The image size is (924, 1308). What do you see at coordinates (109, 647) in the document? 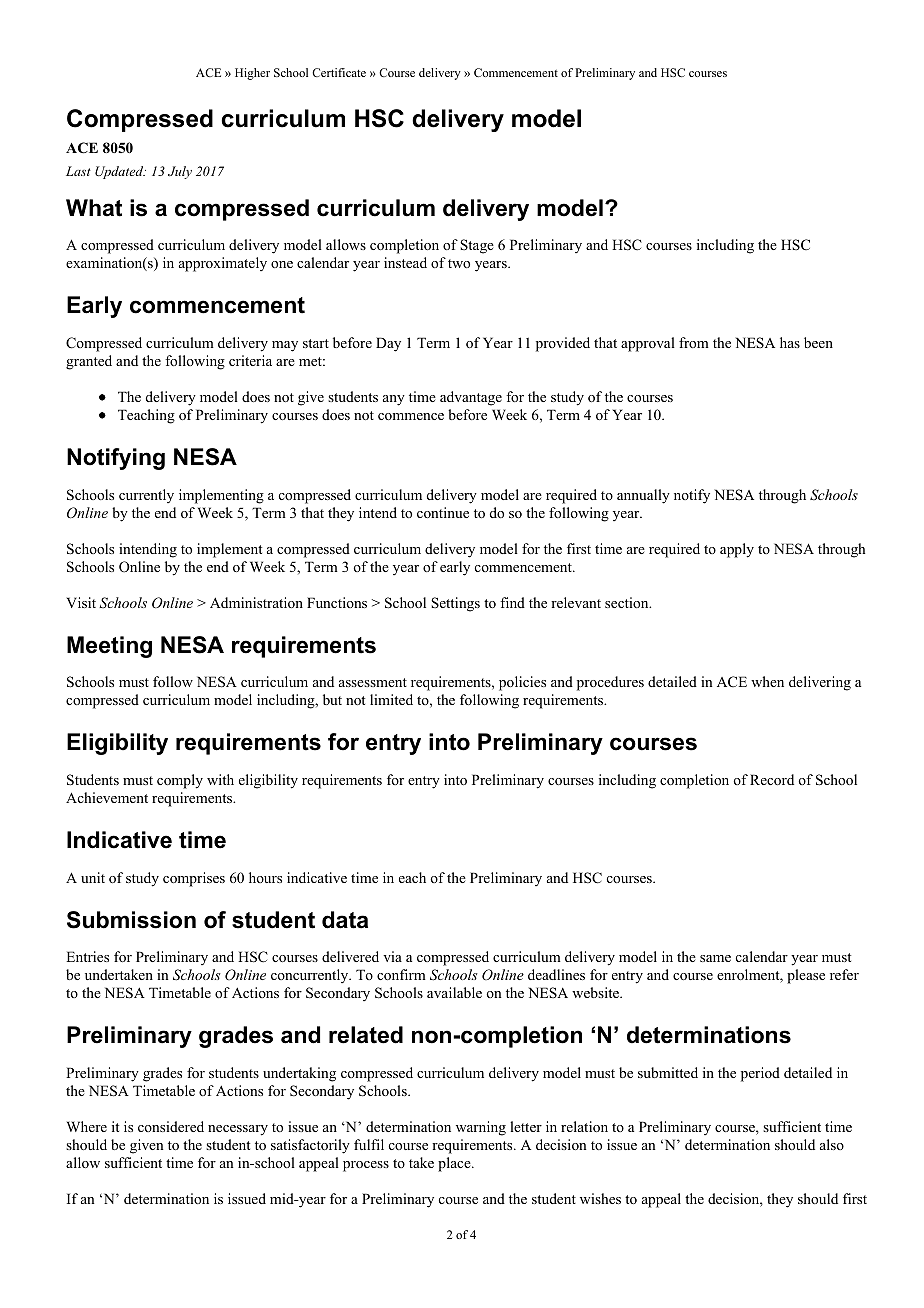
I see `Meeting` at bounding box center [109, 647].
